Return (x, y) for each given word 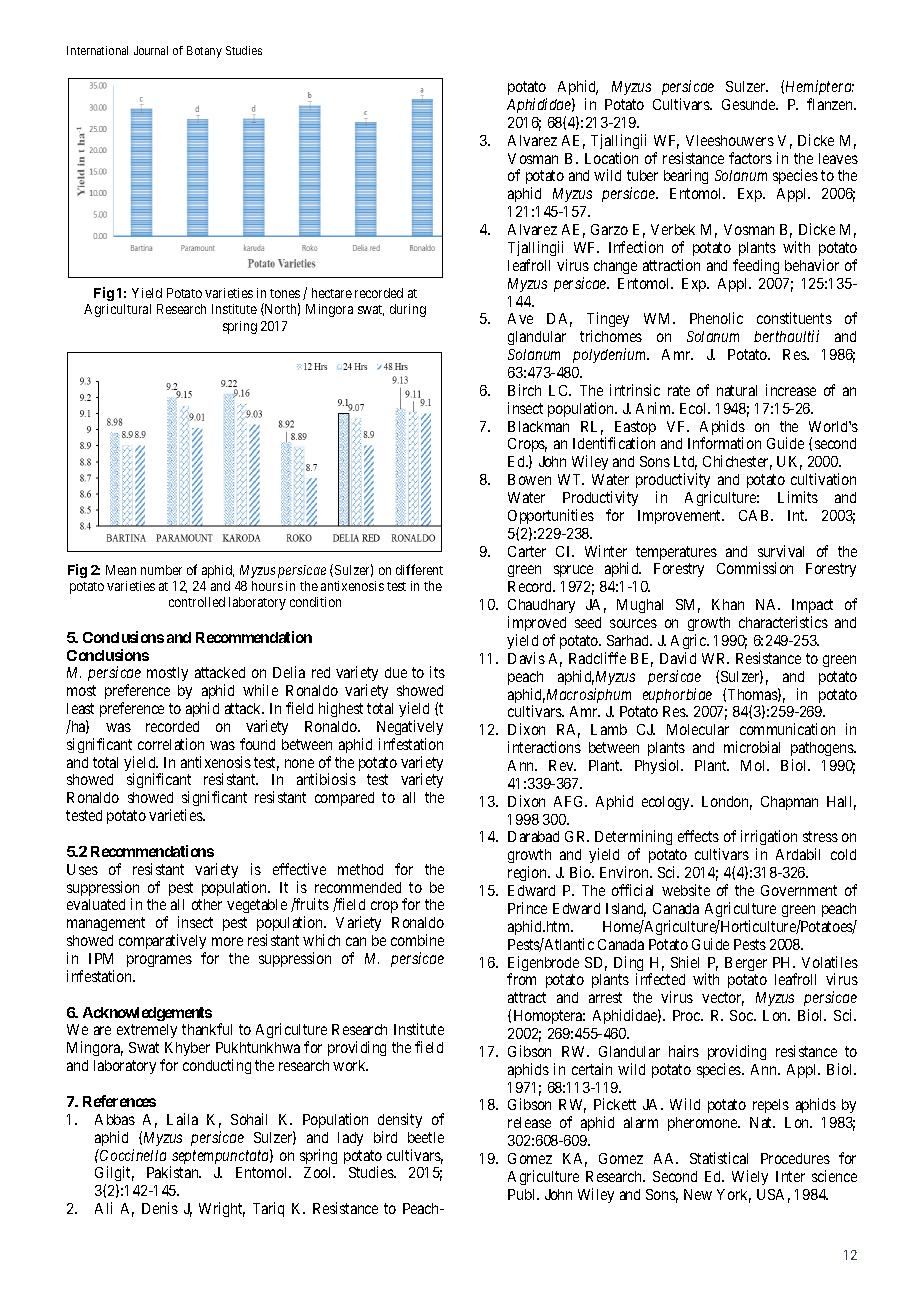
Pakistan (174, 1172)
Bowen (529, 479)
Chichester (737, 462)
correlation (171, 744)
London (727, 803)
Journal (151, 50)
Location (611, 158)
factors (750, 158)
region (529, 873)
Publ (523, 1194)
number (161, 570)
